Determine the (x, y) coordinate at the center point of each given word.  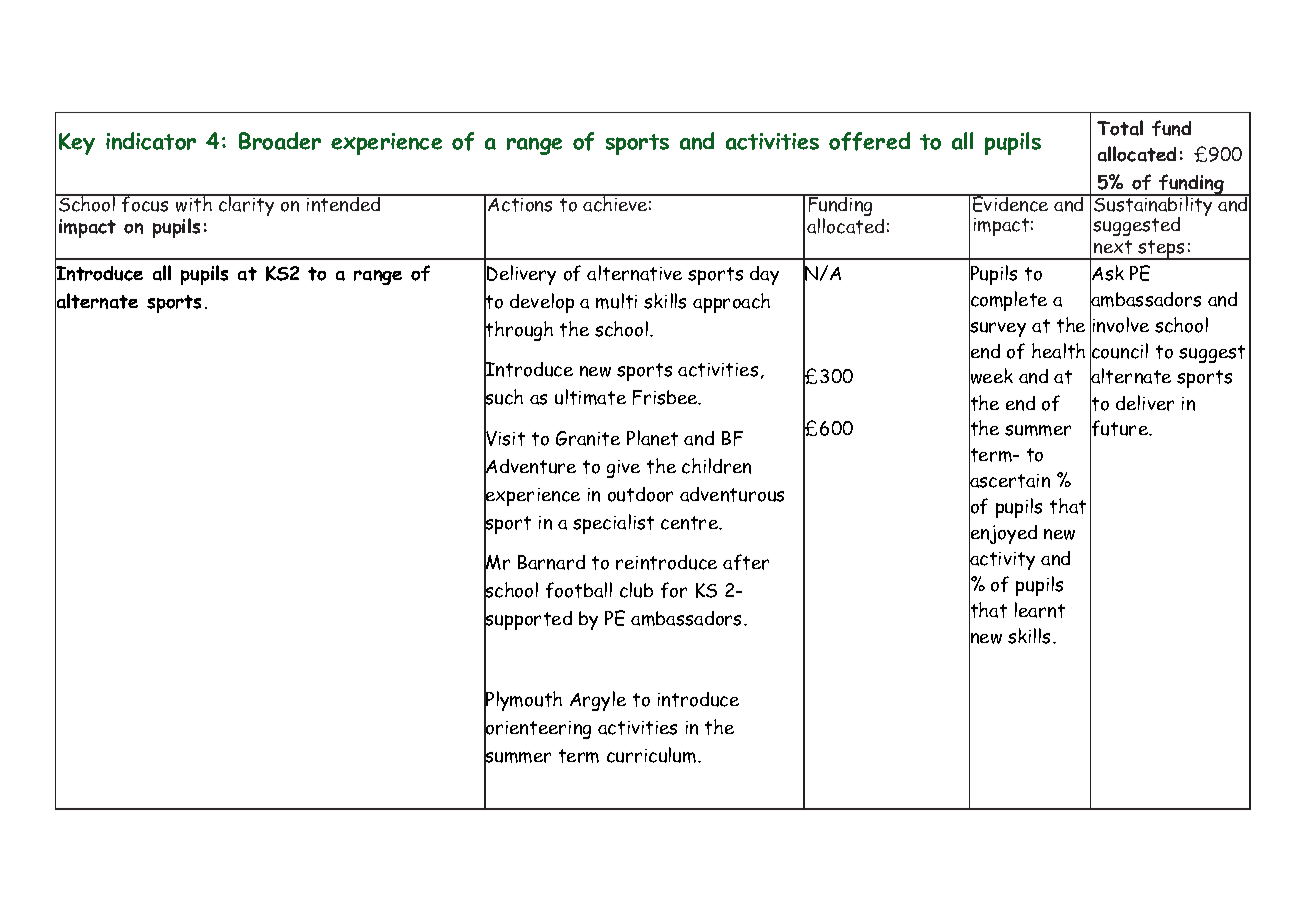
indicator (151, 141)
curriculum (653, 755)
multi (616, 301)
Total (1120, 128)
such (503, 398)
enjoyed (1003, 535)
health (1058, 351)
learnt (1040, 610)
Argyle (598, 701)
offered (869, 141)
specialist (613, 524)
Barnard (551, 562)
